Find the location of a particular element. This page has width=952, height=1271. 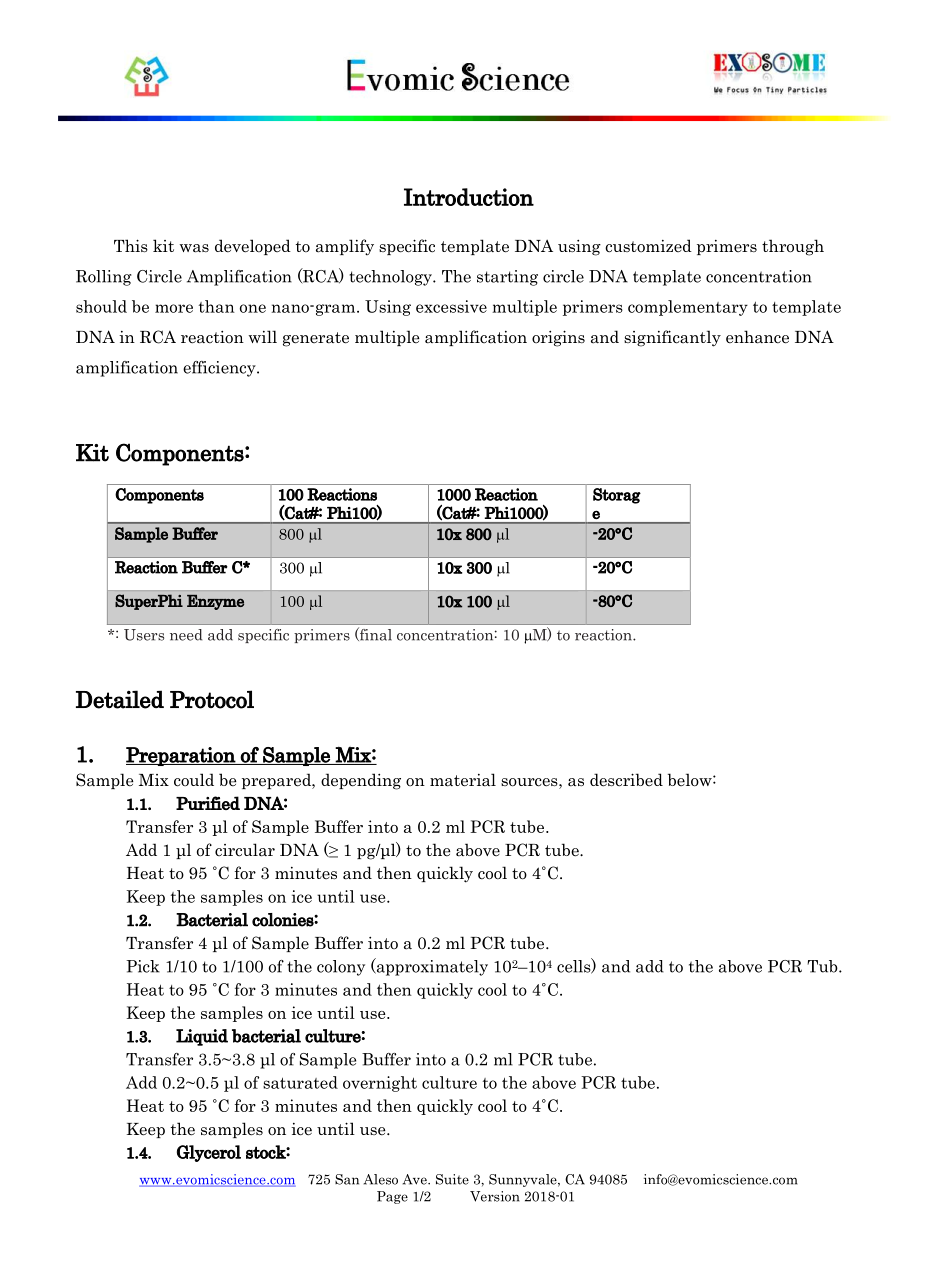

Glycerol is located at coordinates (209, 1153).
